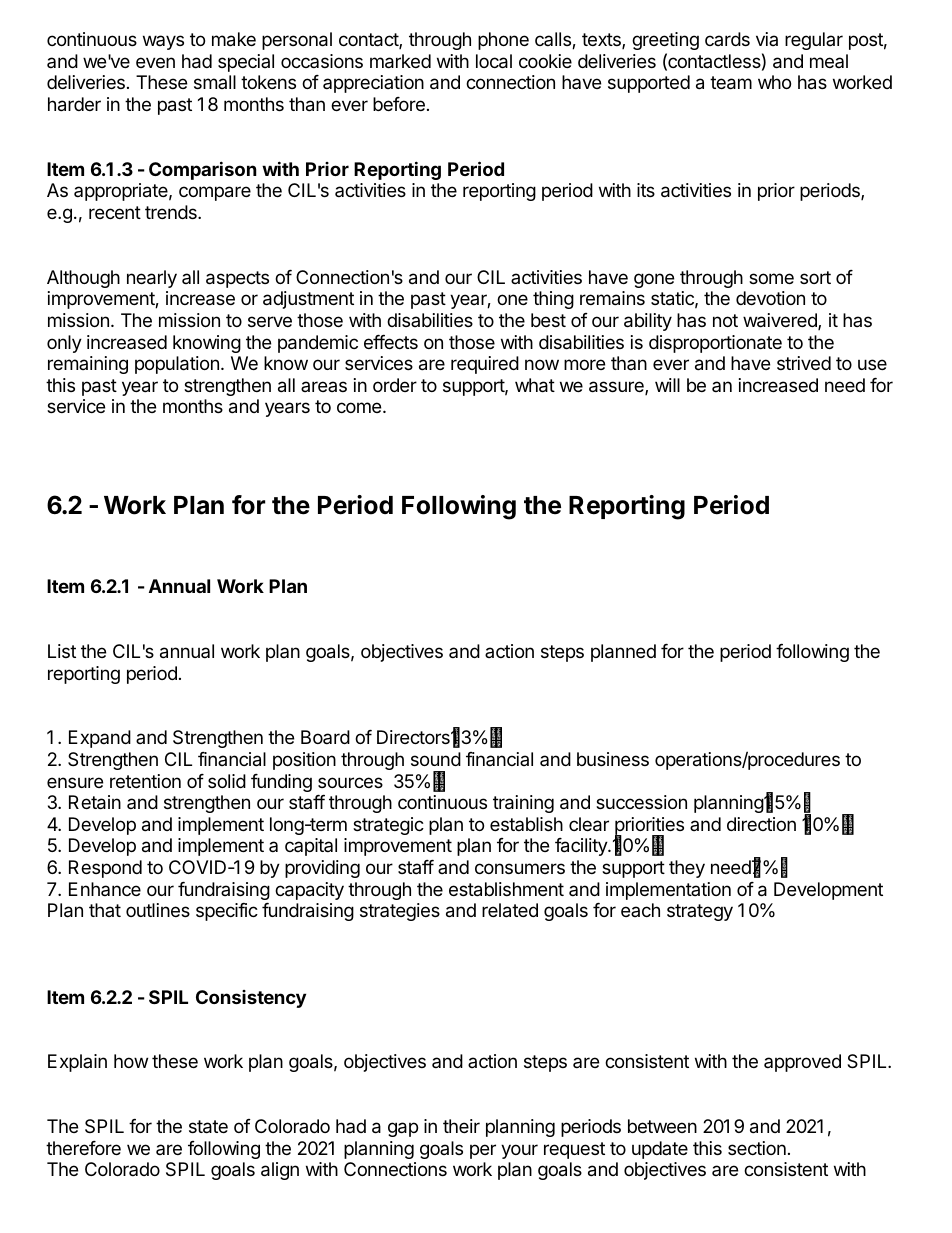 The height and width of the screenshot is (1233, 952). Describe the element at coordinates (208, 1127) in the screenshot. I see `state` at that location.
